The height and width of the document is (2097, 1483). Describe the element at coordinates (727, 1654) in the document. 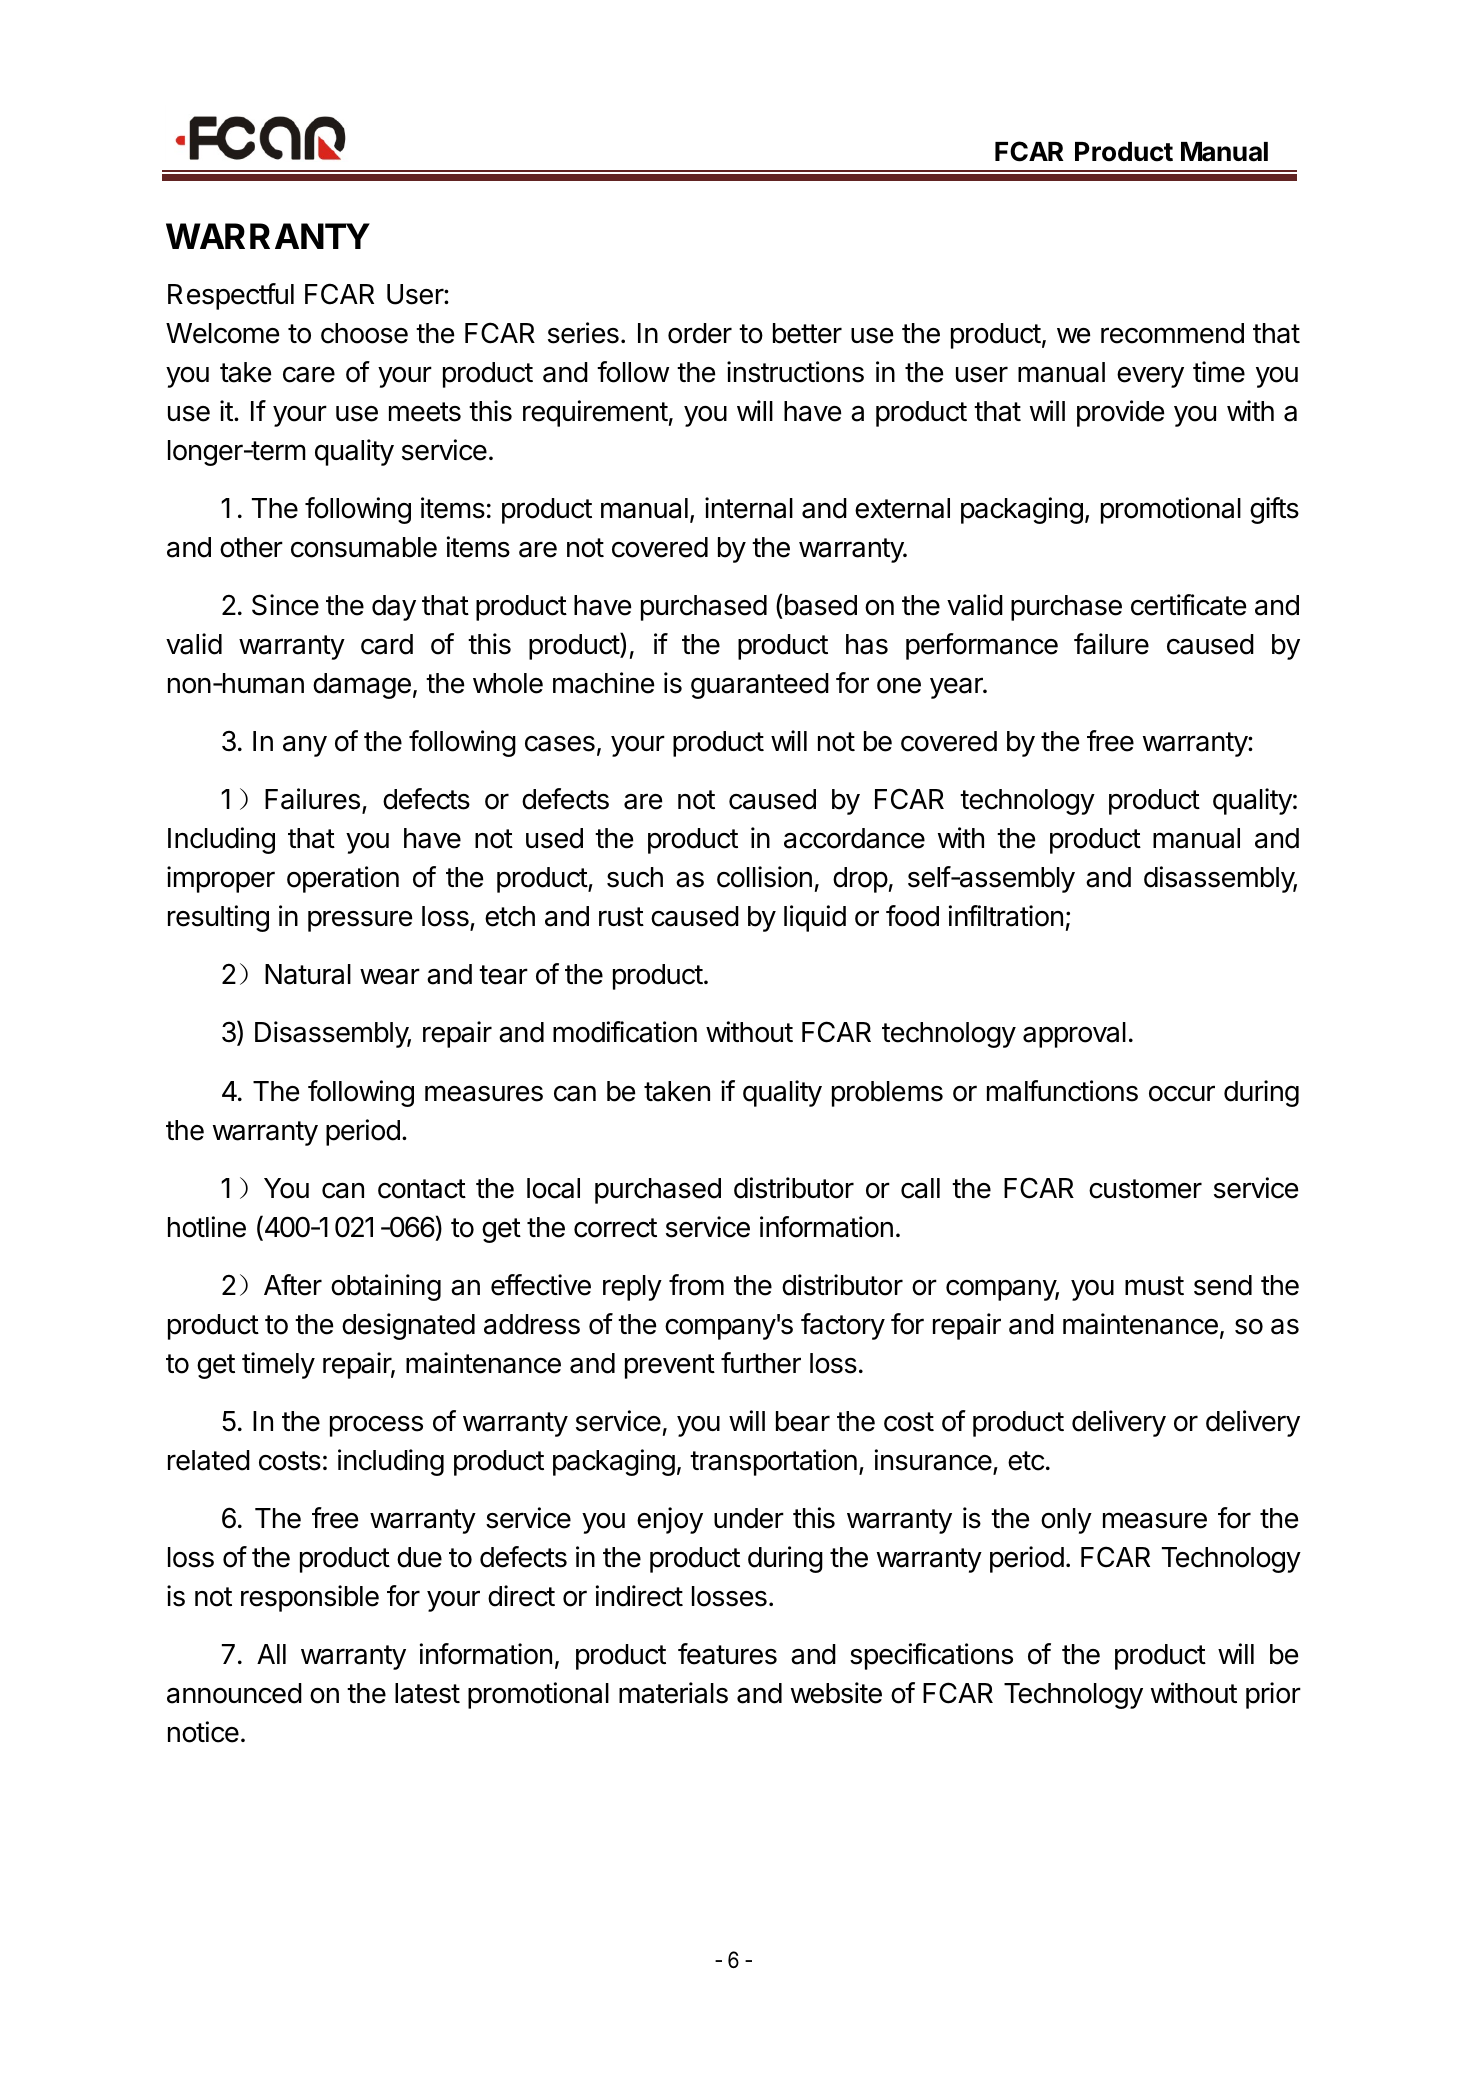

I see `features` at that location.
